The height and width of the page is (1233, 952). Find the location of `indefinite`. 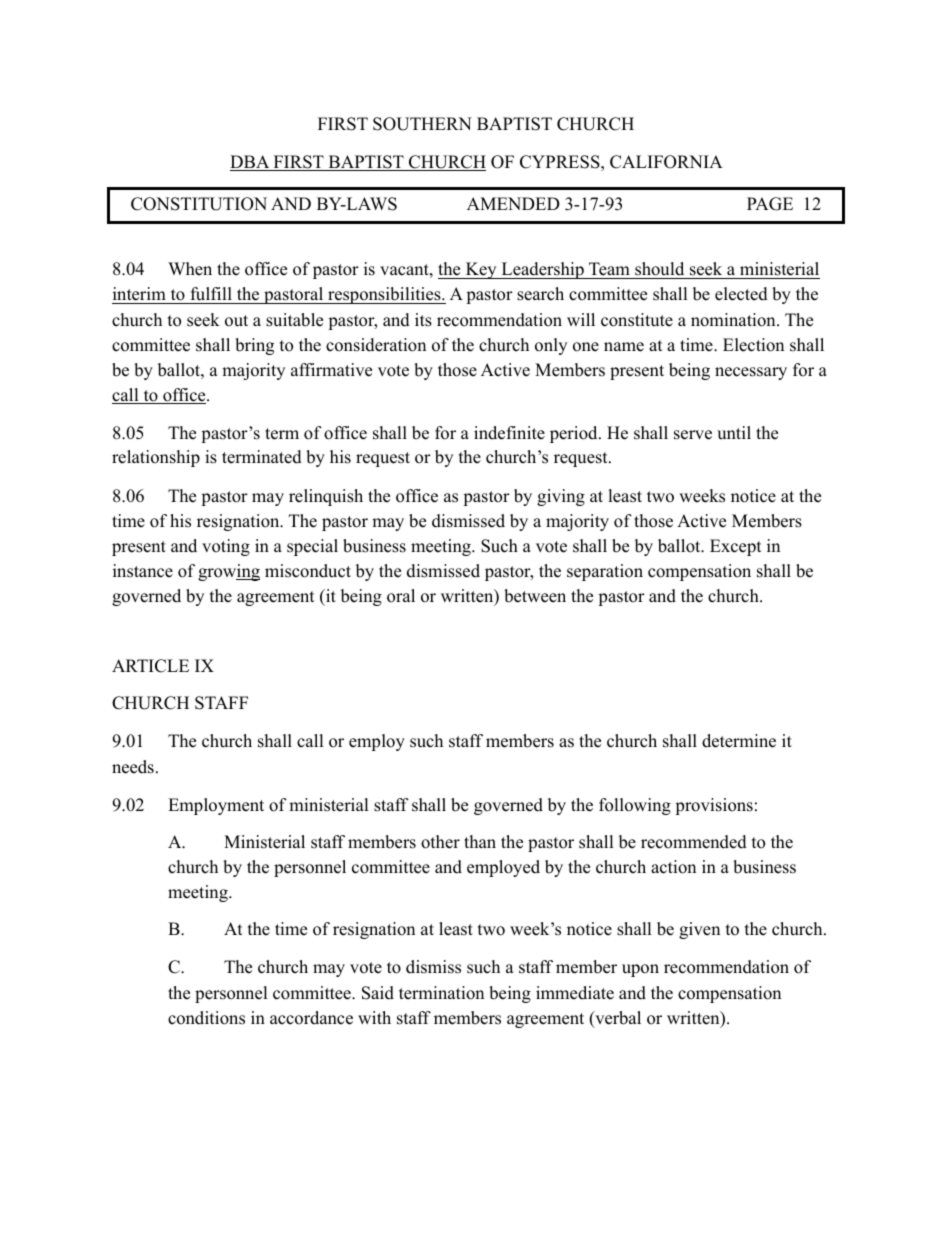

indefinite is located at coordinates (509, 433).
